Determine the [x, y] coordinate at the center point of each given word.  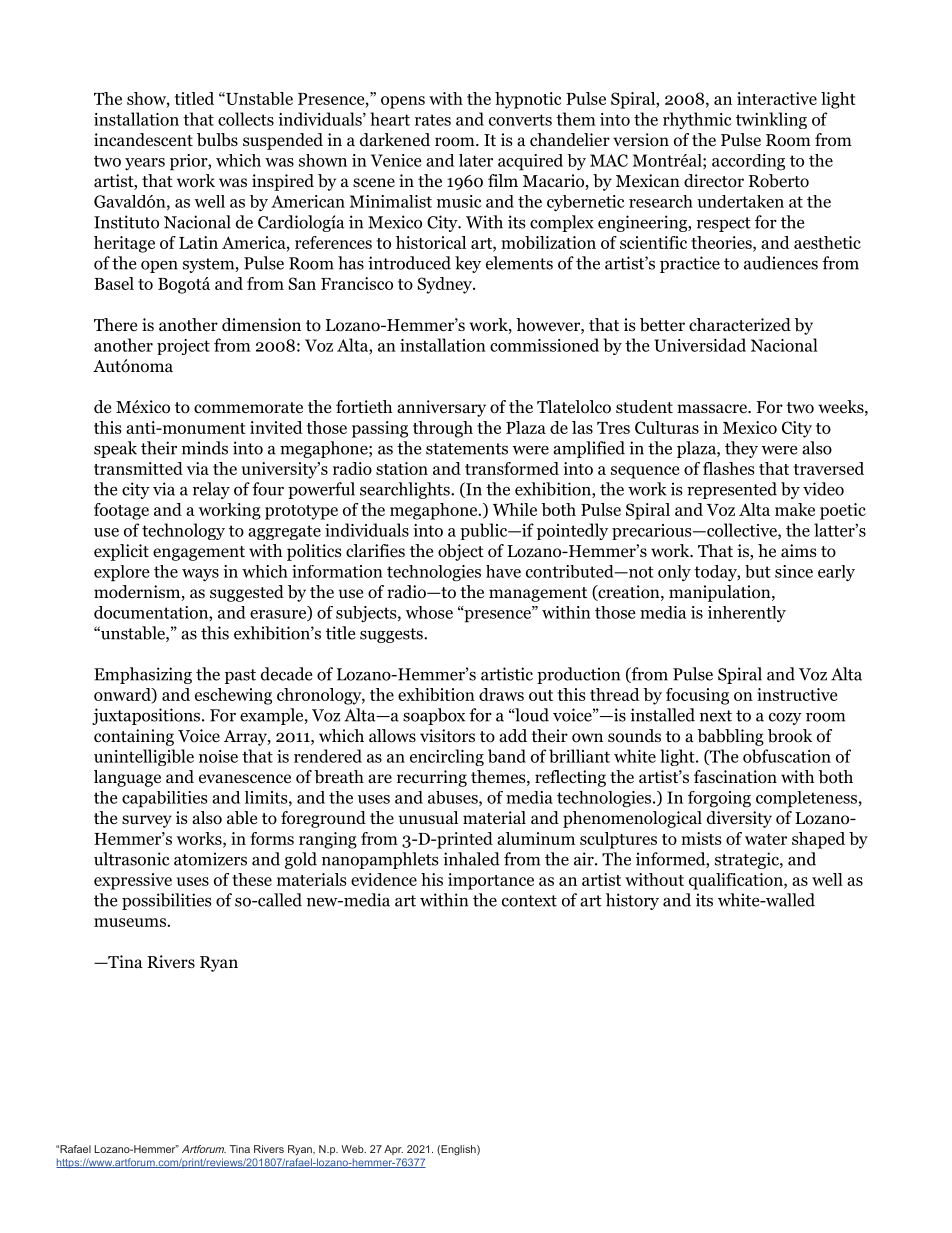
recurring [432, 778]
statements [467, 449]
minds [205, 448]
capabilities [164, 799]
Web [354, 1149]
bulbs [217, 140]
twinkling [771, 120]
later [476, 160]
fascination [735, 777]
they [741, 449]
